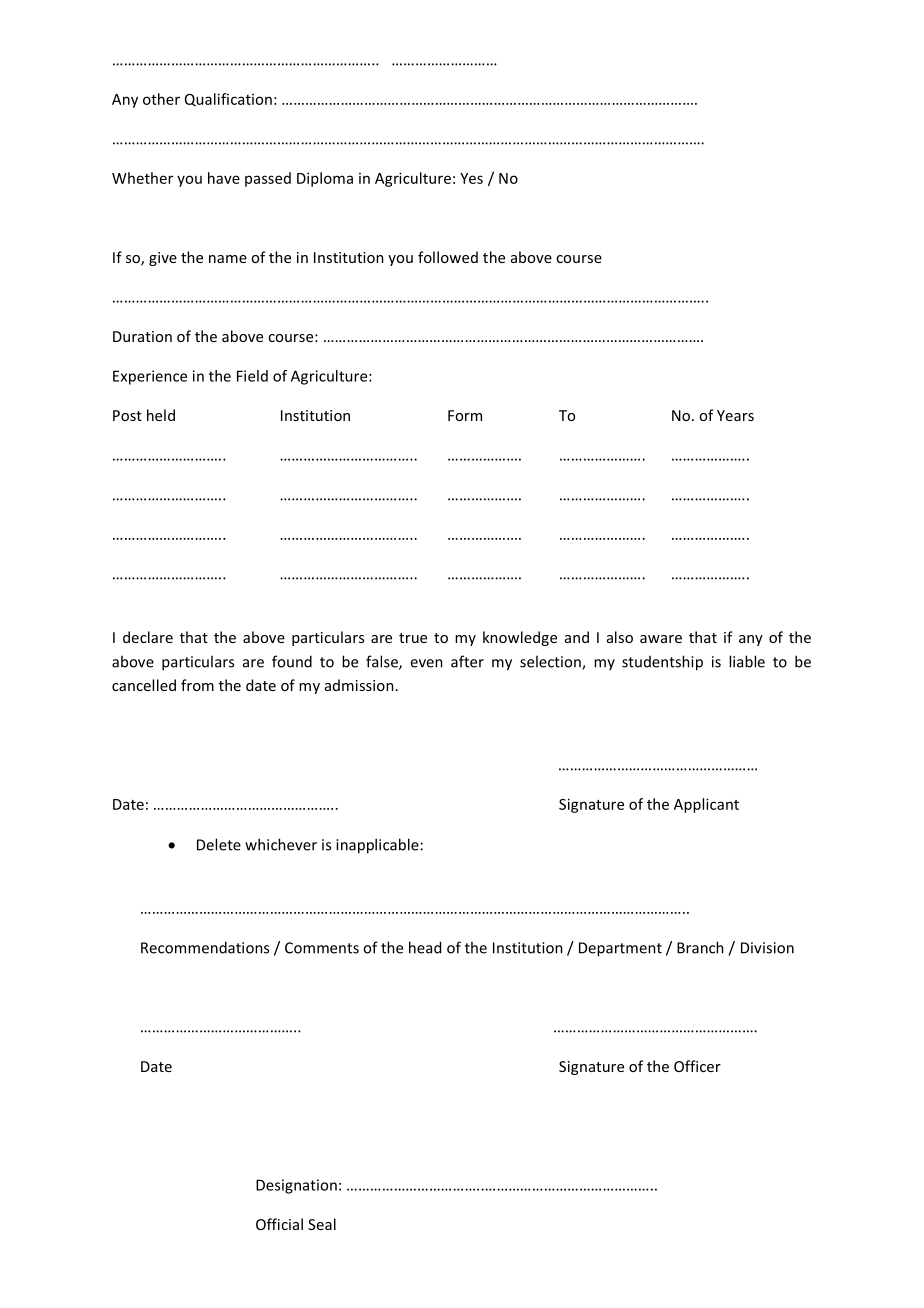 The height and width of the document is (1308, 924). Describe the element at coordinates (322, 1224) in the document. I see `Seal` at that location.
